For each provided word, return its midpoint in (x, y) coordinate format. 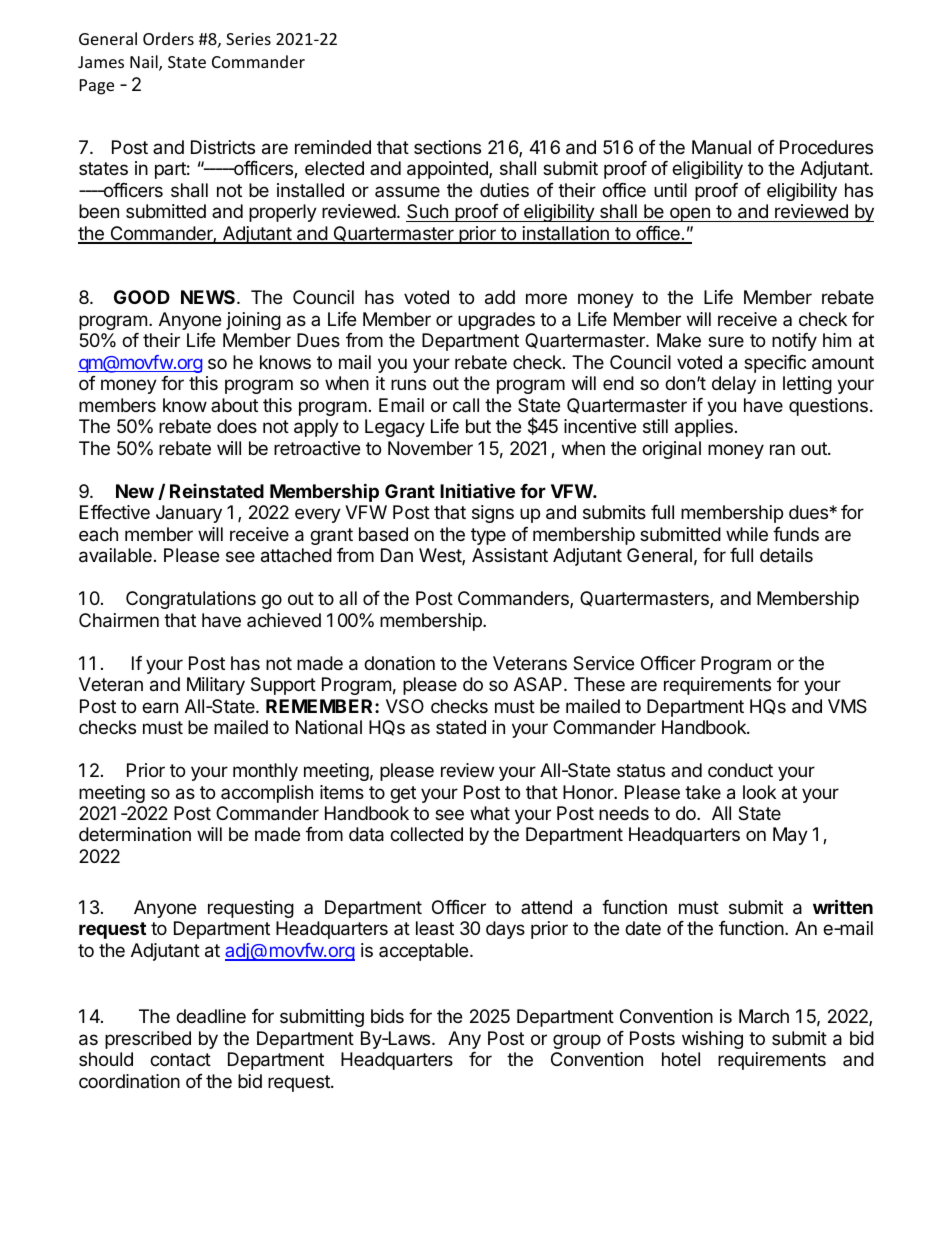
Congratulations (191, 600)
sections (447, 147)
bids (387, 1016)
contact (180, 1060)
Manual (721, 147)
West (441, 556)
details (786, 555)
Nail (145, 63)
